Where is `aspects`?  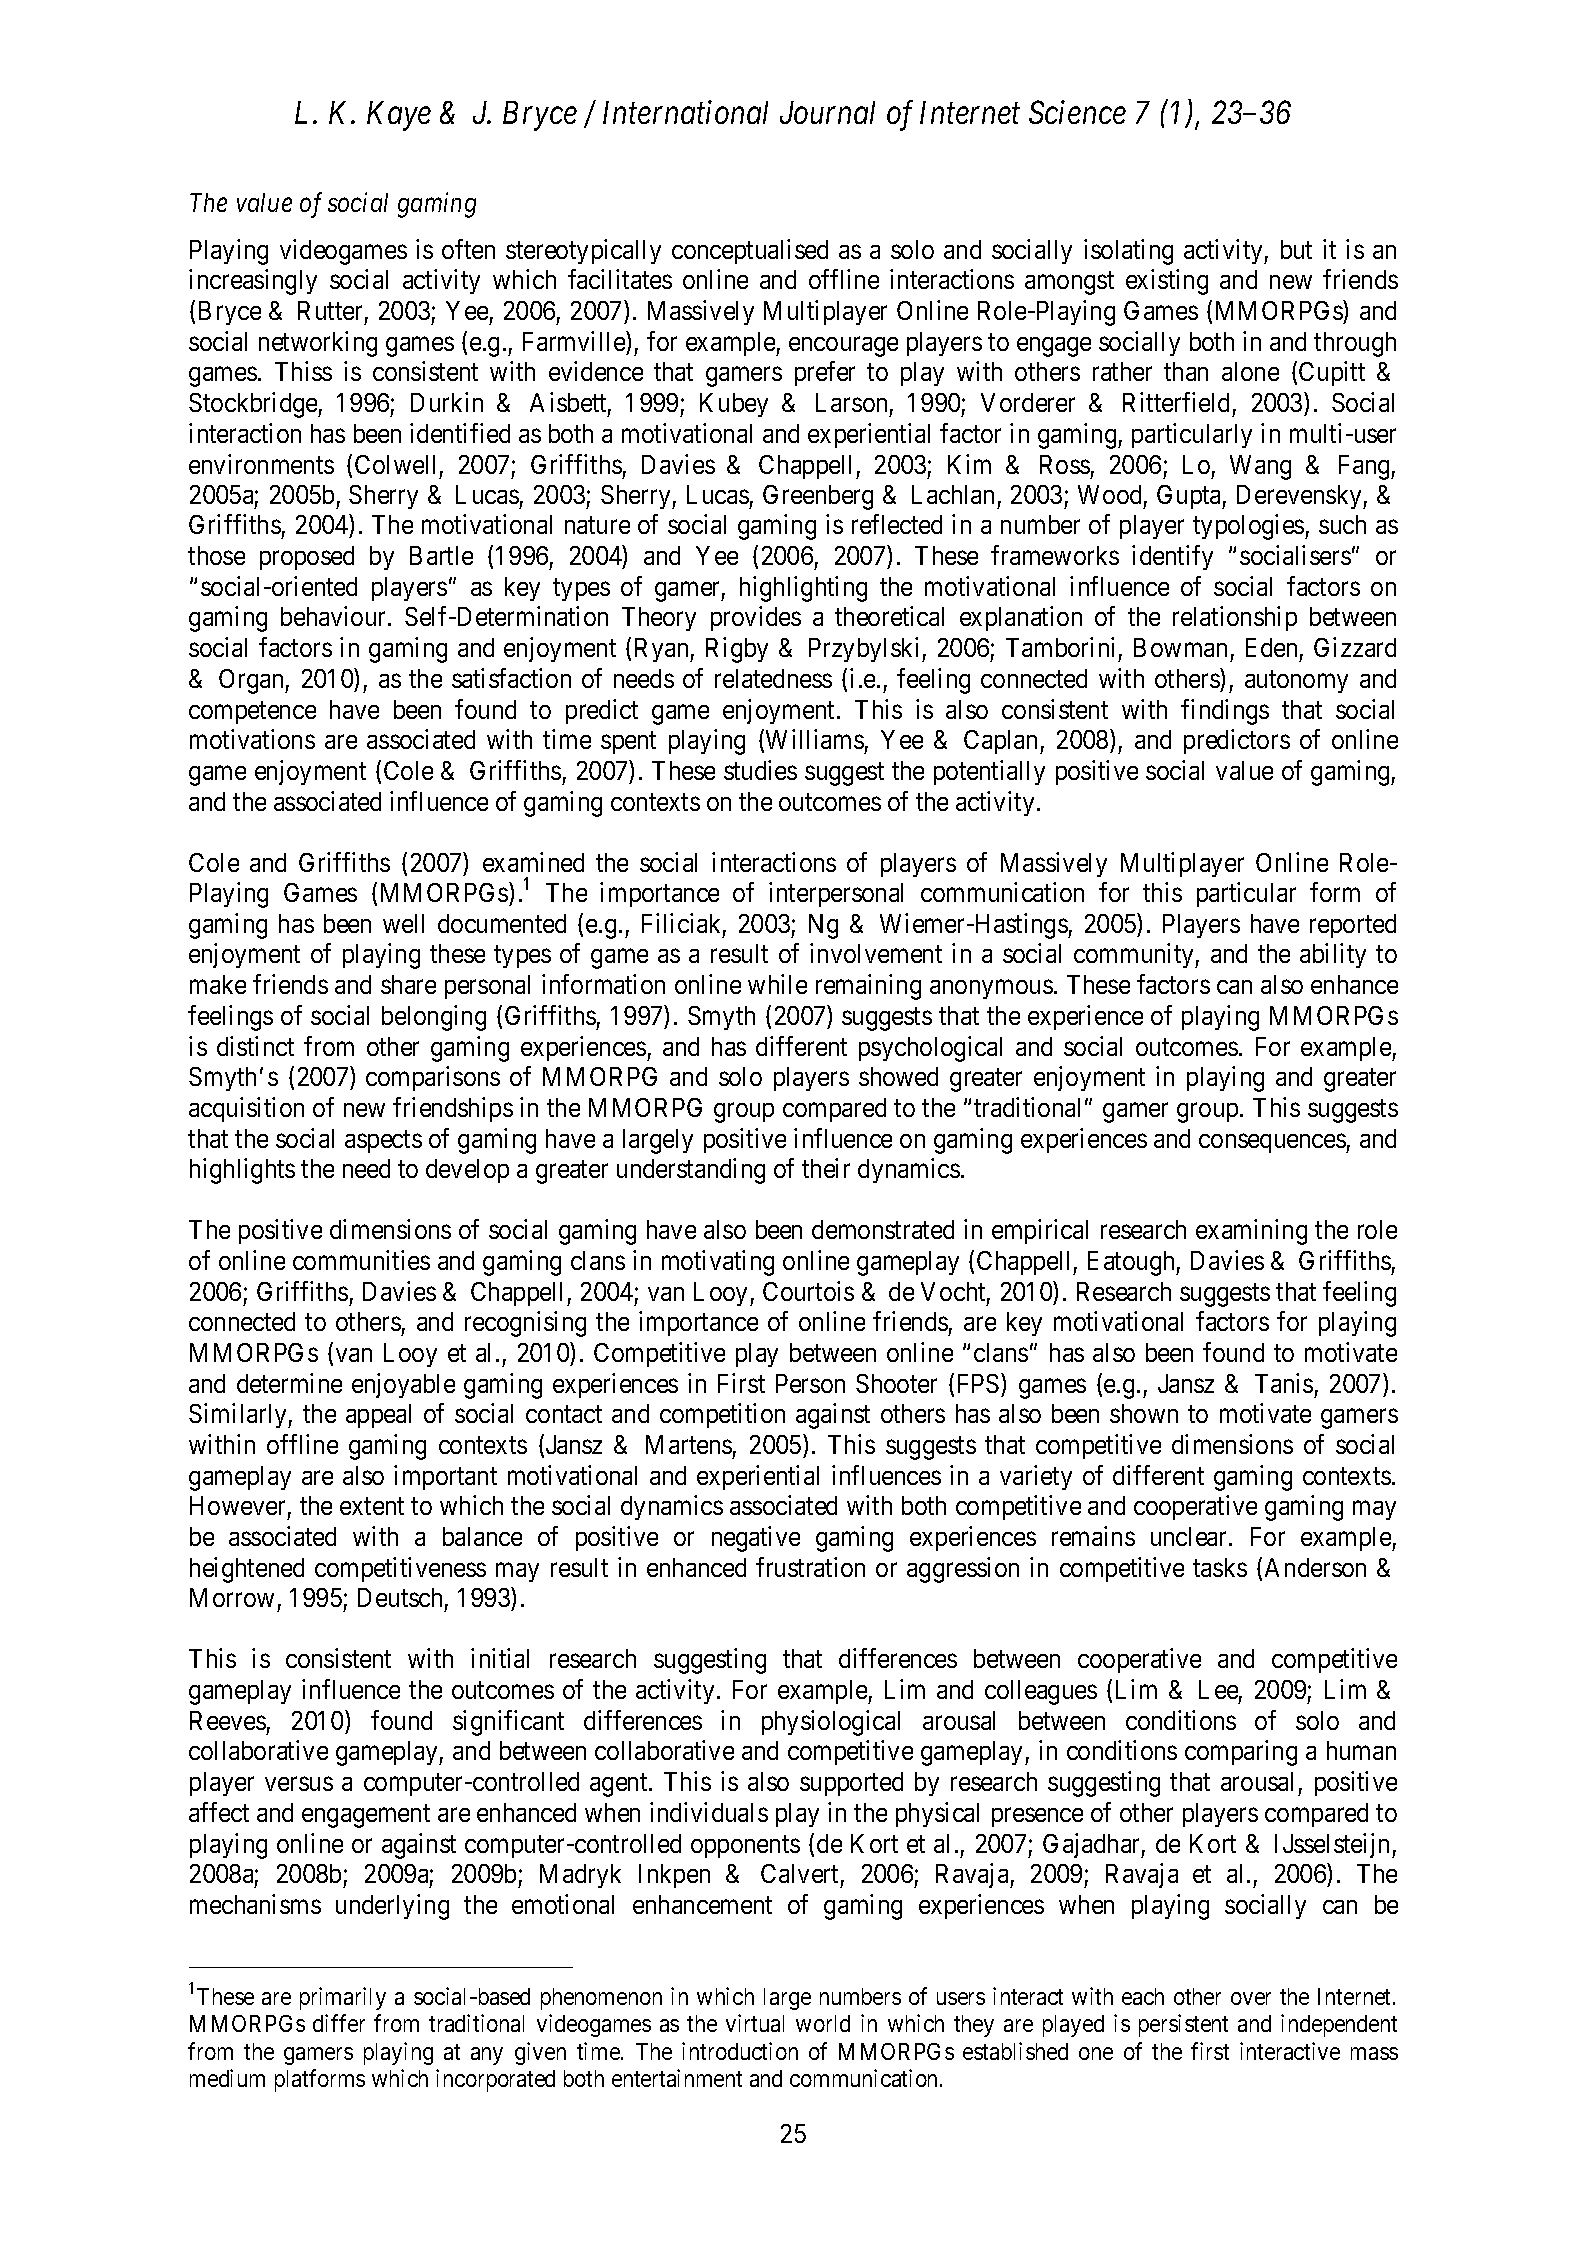 aspects is located at coordinates (383, 1141).
